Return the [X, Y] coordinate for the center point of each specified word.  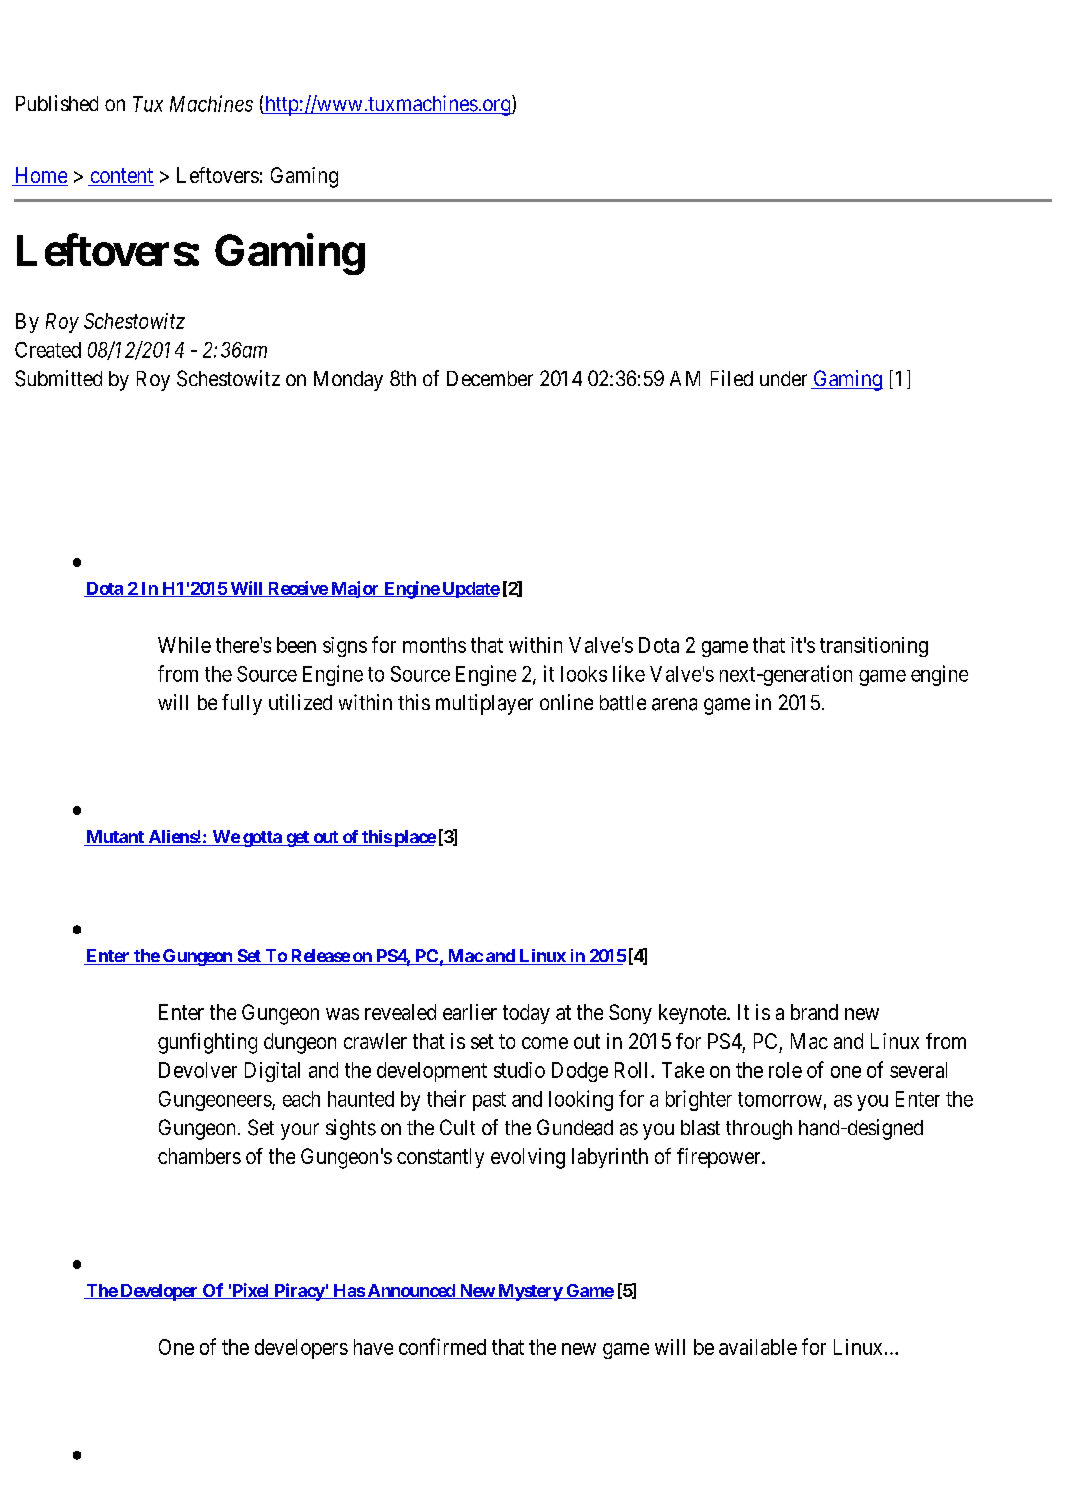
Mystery [530, 1292]
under [783, 378]
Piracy [299, 1292]
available [758, 1347]
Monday [348, 381]
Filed [732, 378]
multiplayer [484, 704]
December [490, 378]
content [121, 177]
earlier [470, 1012]
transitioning [874, 647]
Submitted [58, 378]
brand [814, 1012]
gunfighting [207, 1043]
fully [242, 704]
